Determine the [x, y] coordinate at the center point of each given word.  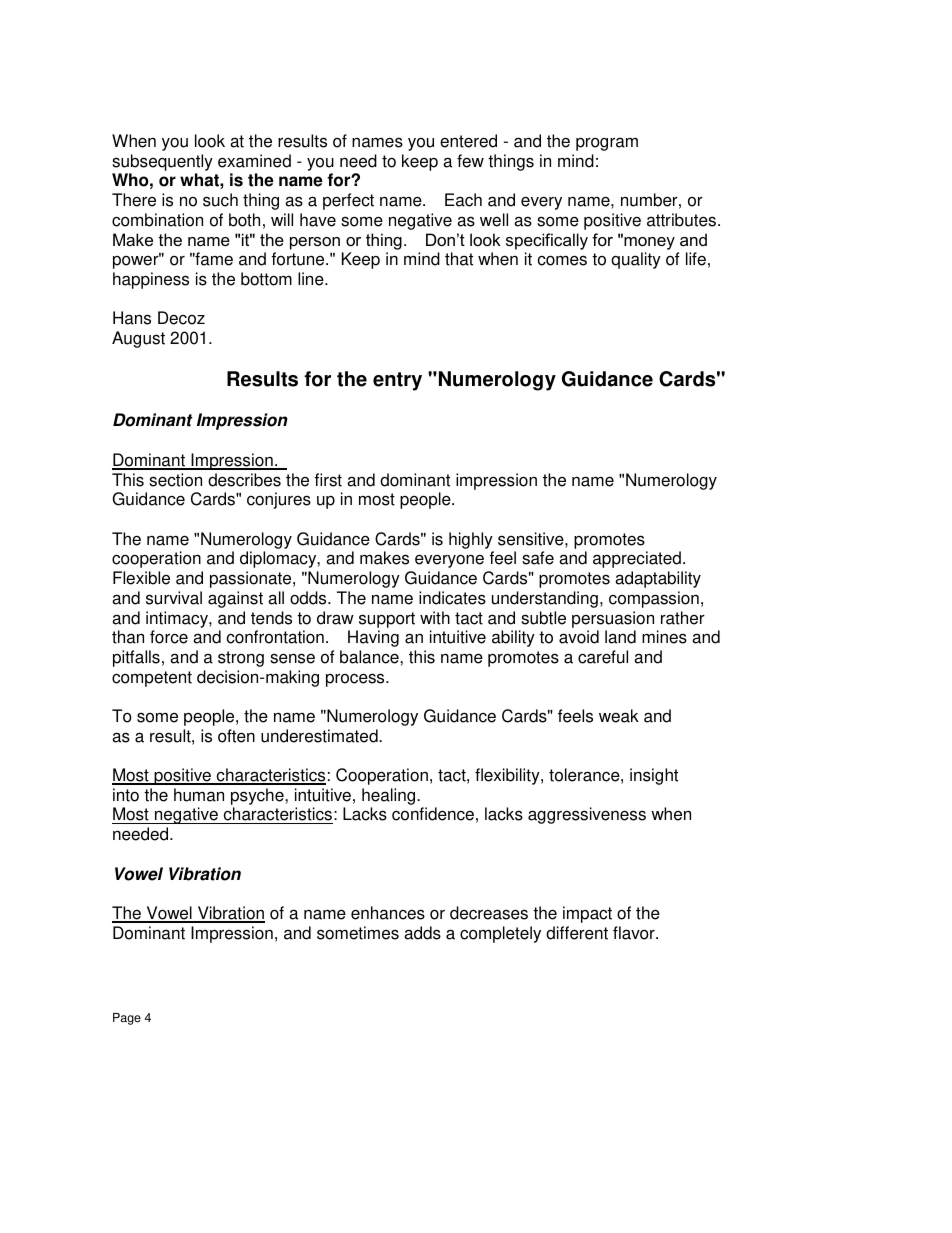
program [607, 144]
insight [654, 776]
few [470, 161]
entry [397, 381]
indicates [452, 598]
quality [636, 260]
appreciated [637, 559]
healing [390, 796]
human [199, 795]
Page [127, 1019]
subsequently [162, 164]
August [138, 339]
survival [174, 598]
